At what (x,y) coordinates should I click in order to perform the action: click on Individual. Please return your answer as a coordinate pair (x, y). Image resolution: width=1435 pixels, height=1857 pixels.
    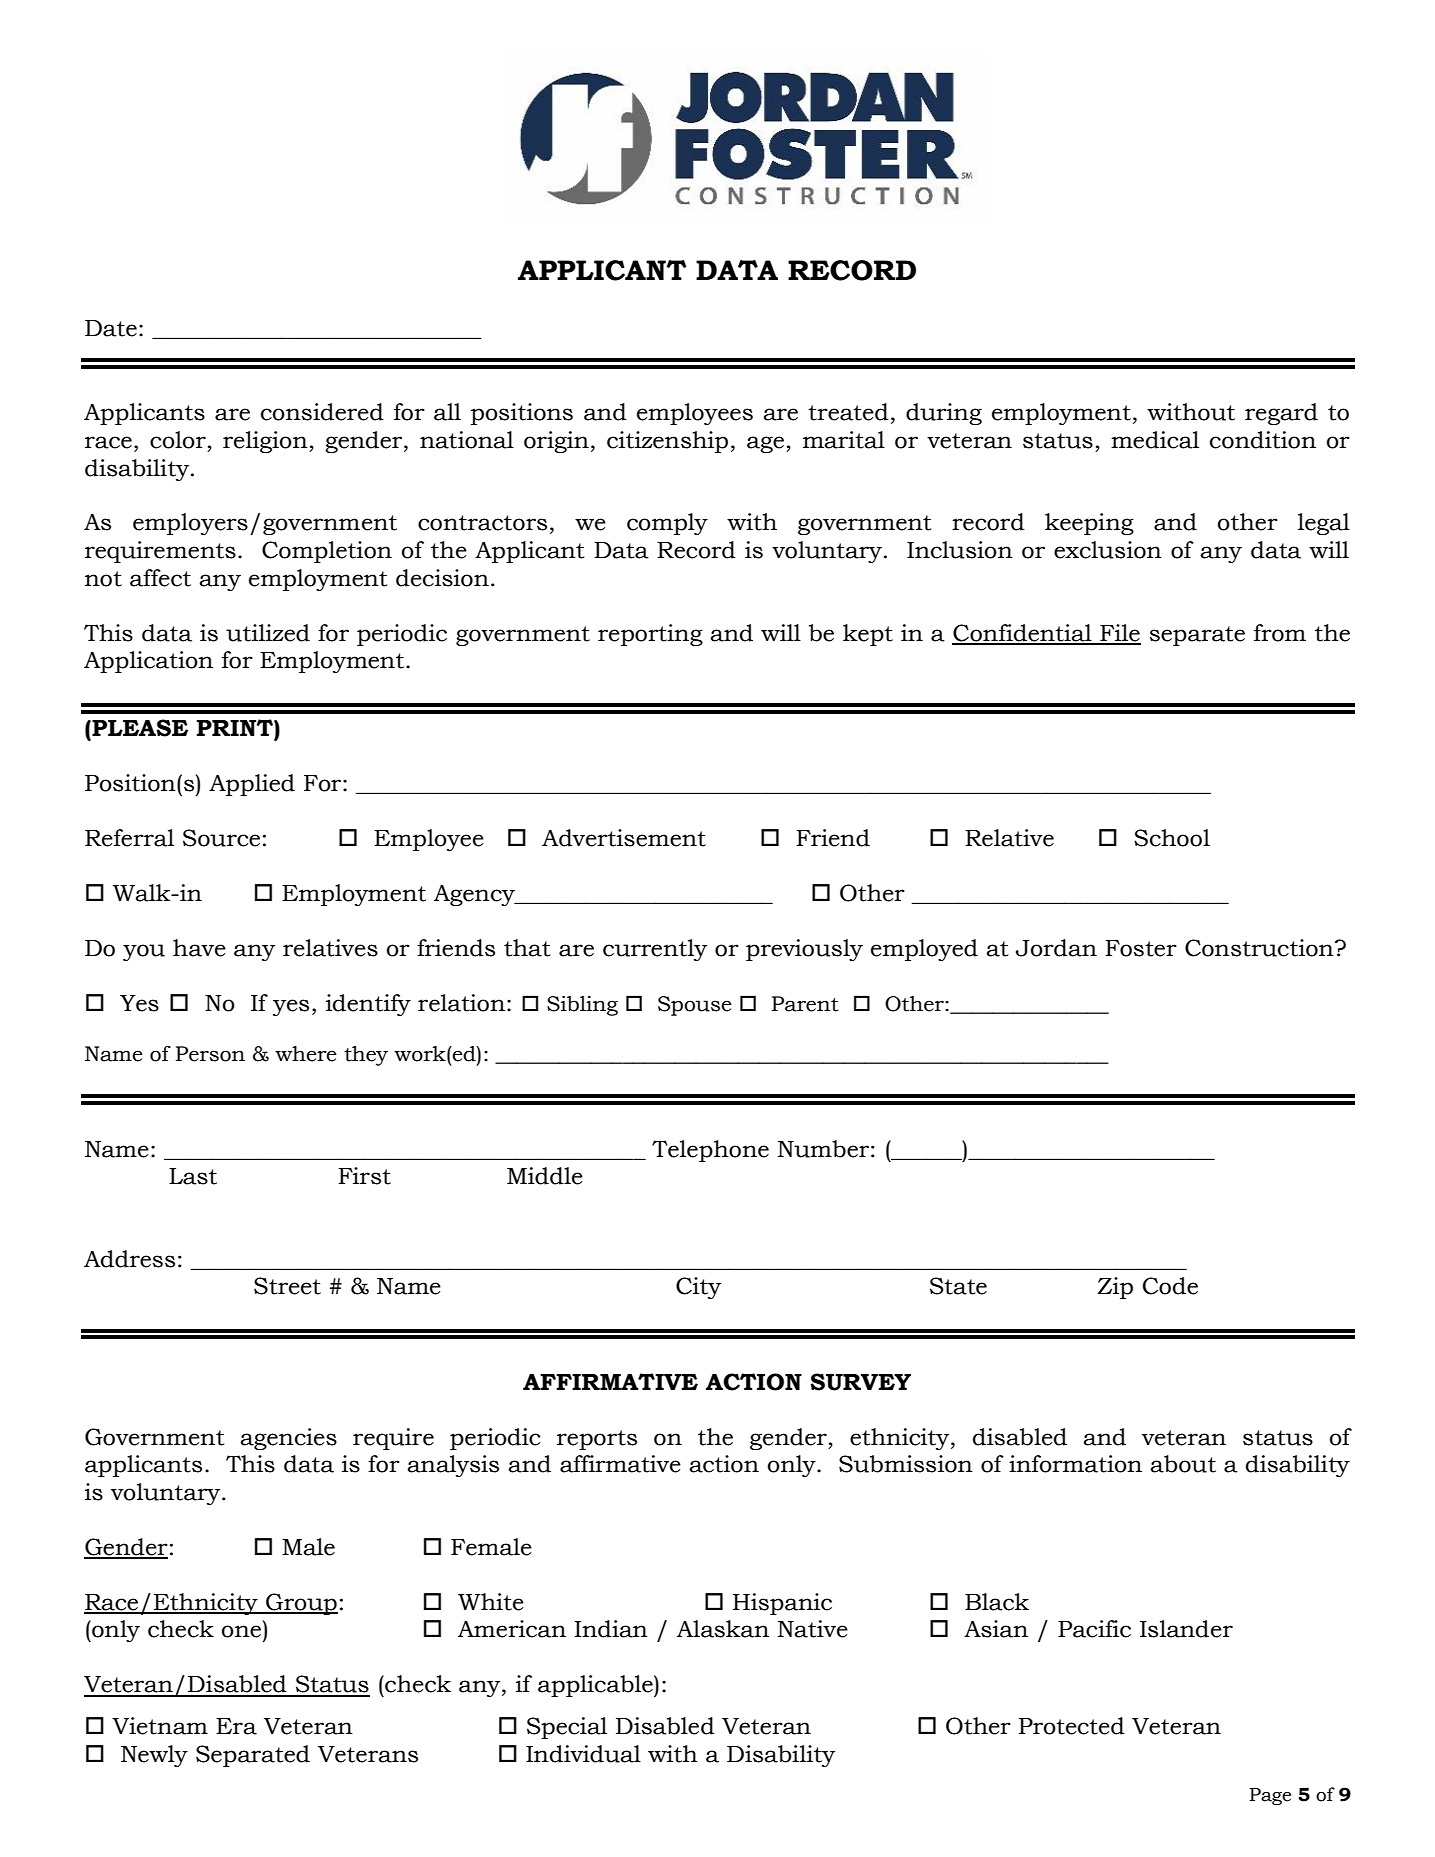
    Looking at the image, I should click on (583, 1754).
